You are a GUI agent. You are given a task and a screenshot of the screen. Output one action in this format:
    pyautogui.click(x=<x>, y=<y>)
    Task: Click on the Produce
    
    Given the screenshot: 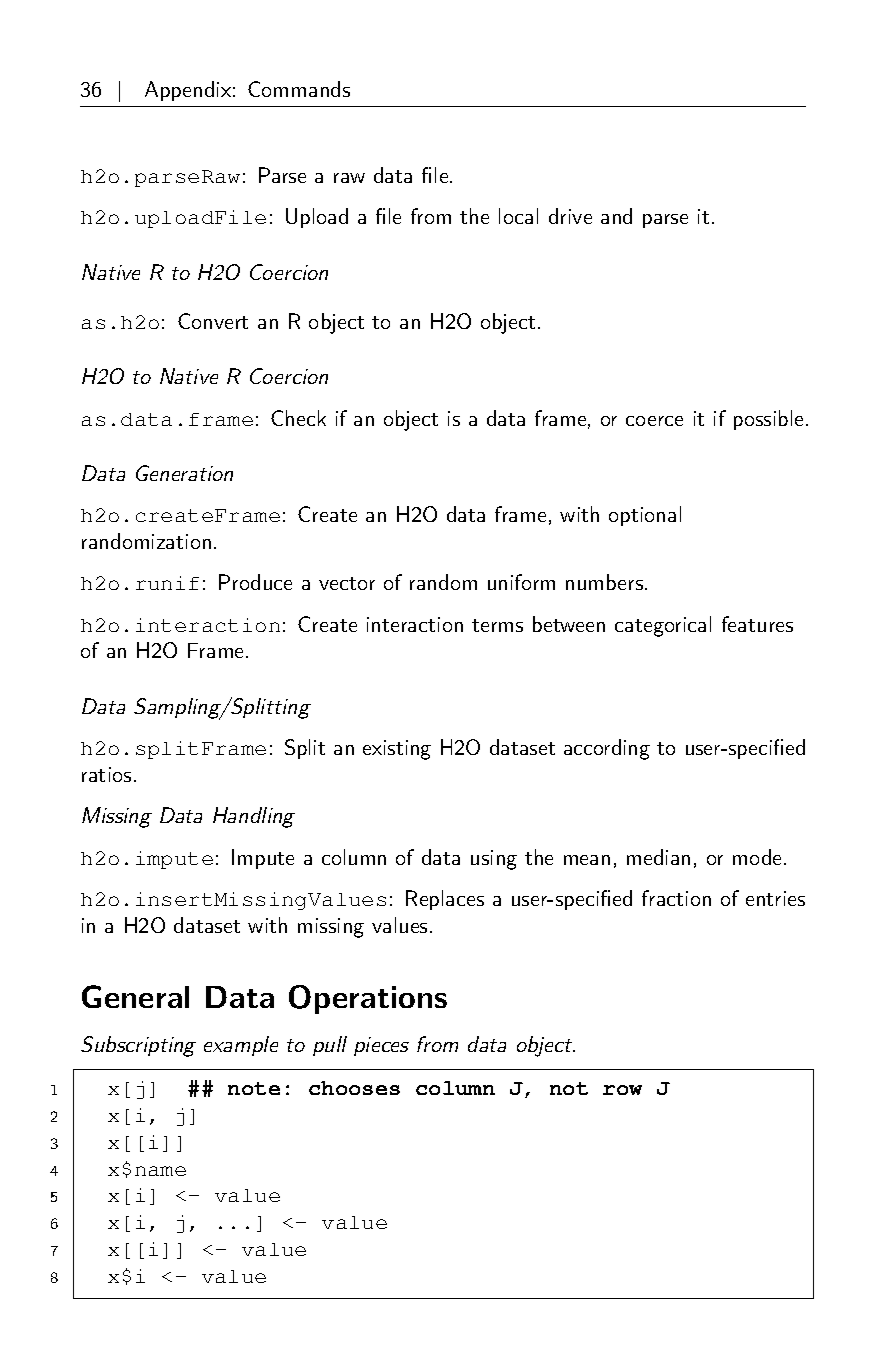 What is the action you would take?
    pyautogui.click(x=255, y=582)
